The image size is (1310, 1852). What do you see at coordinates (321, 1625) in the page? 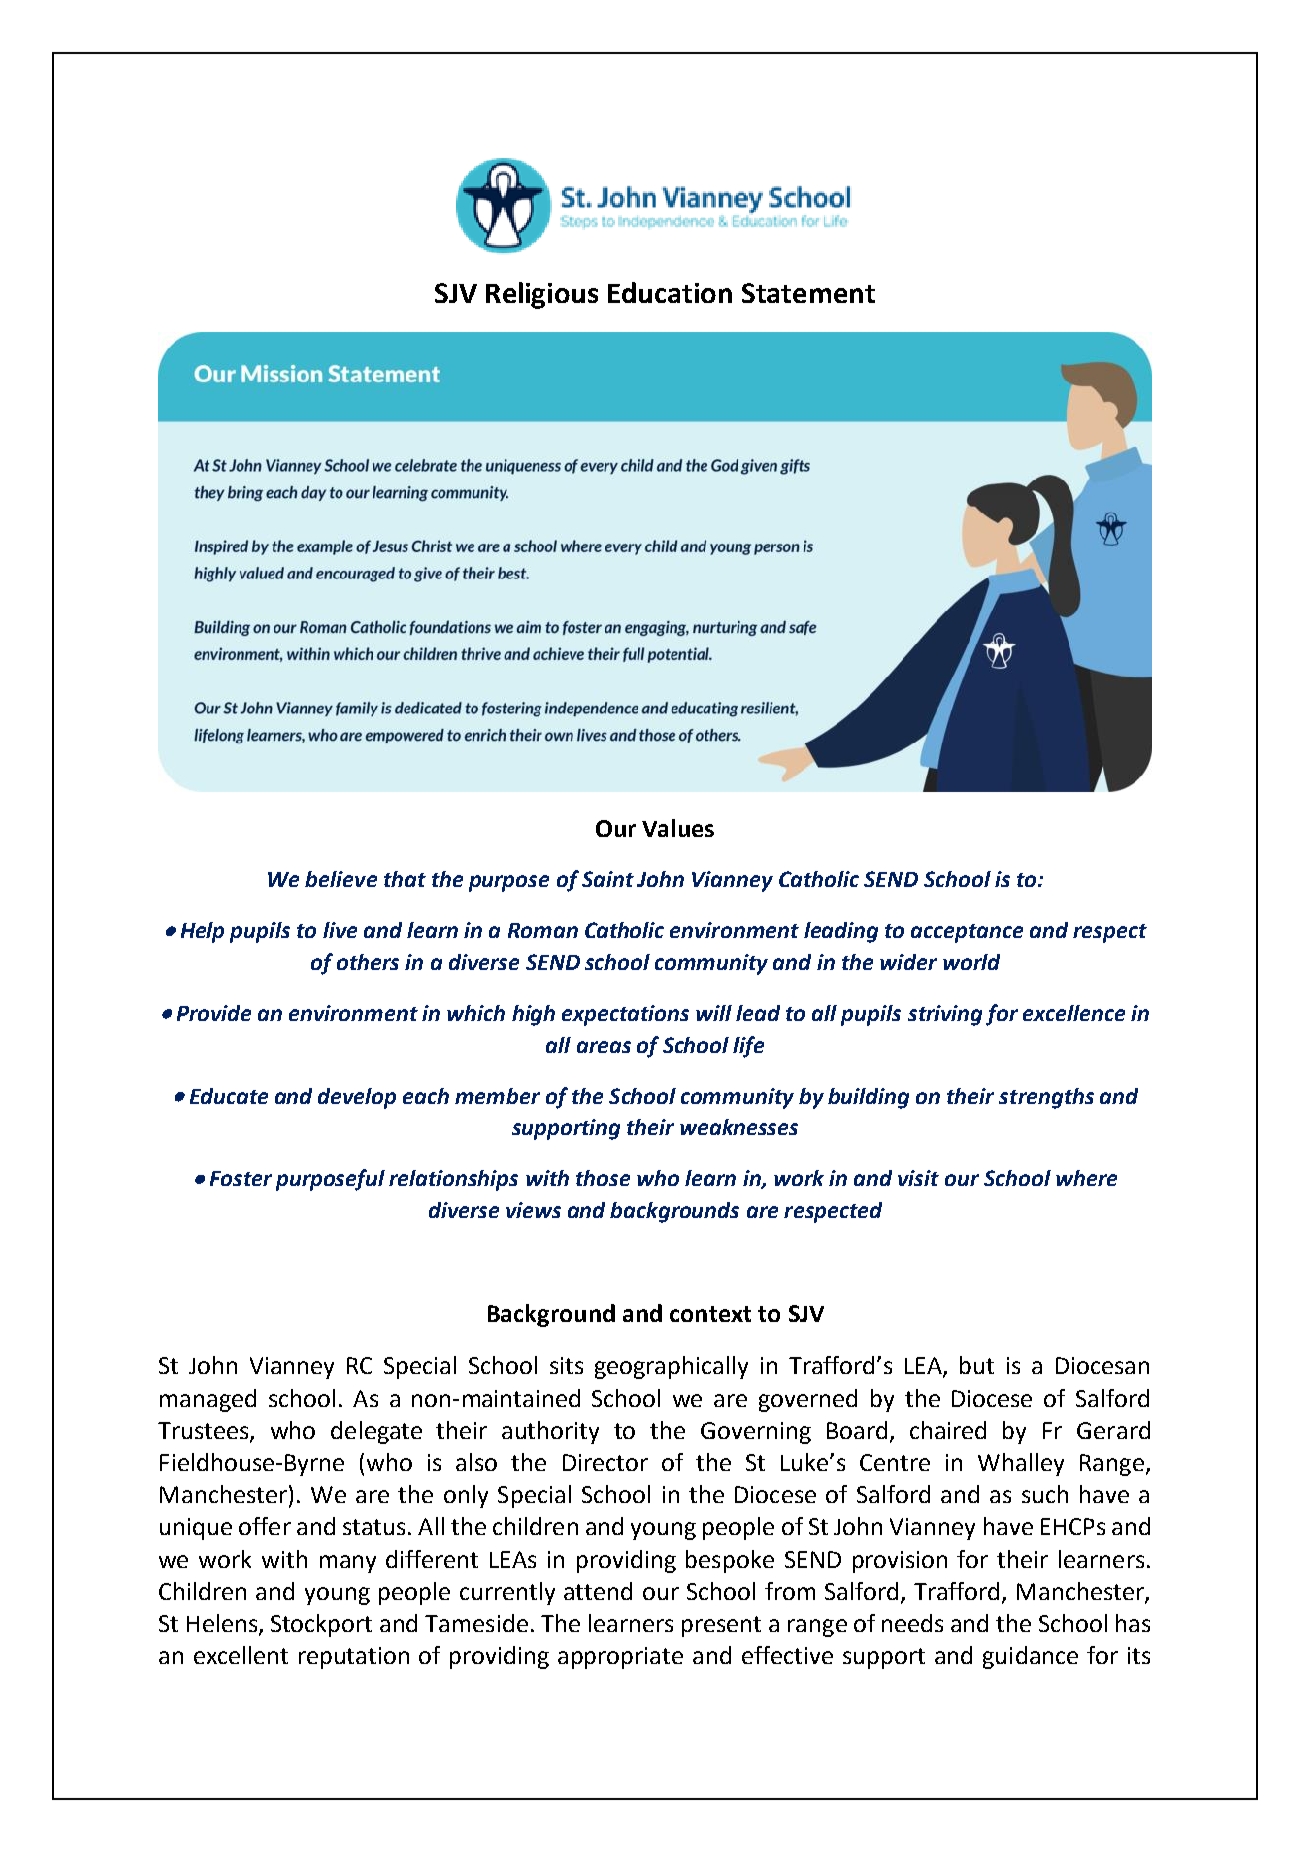
I see `Stockport` at bounding box center [321, 1625].
